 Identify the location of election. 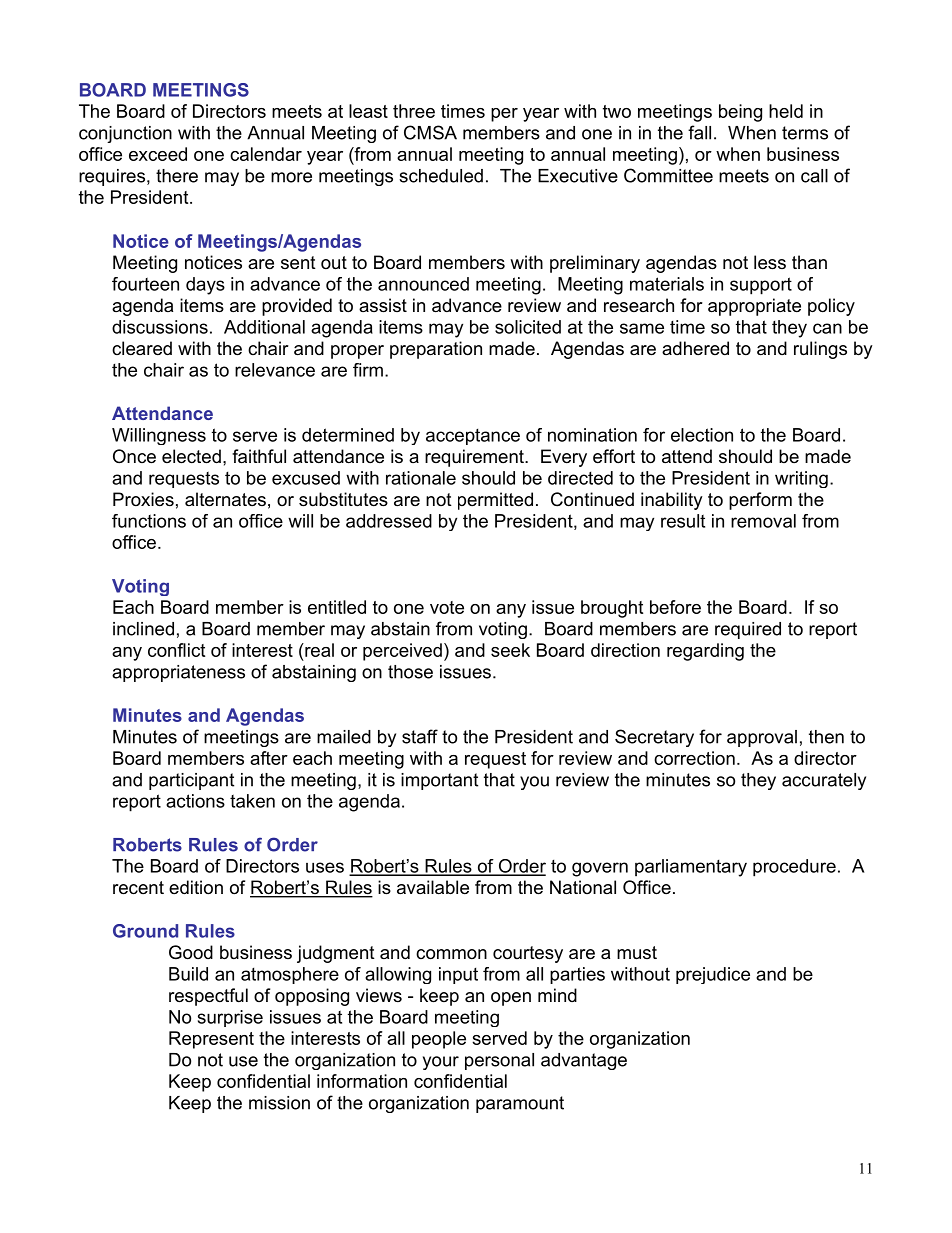
(702, 435).
